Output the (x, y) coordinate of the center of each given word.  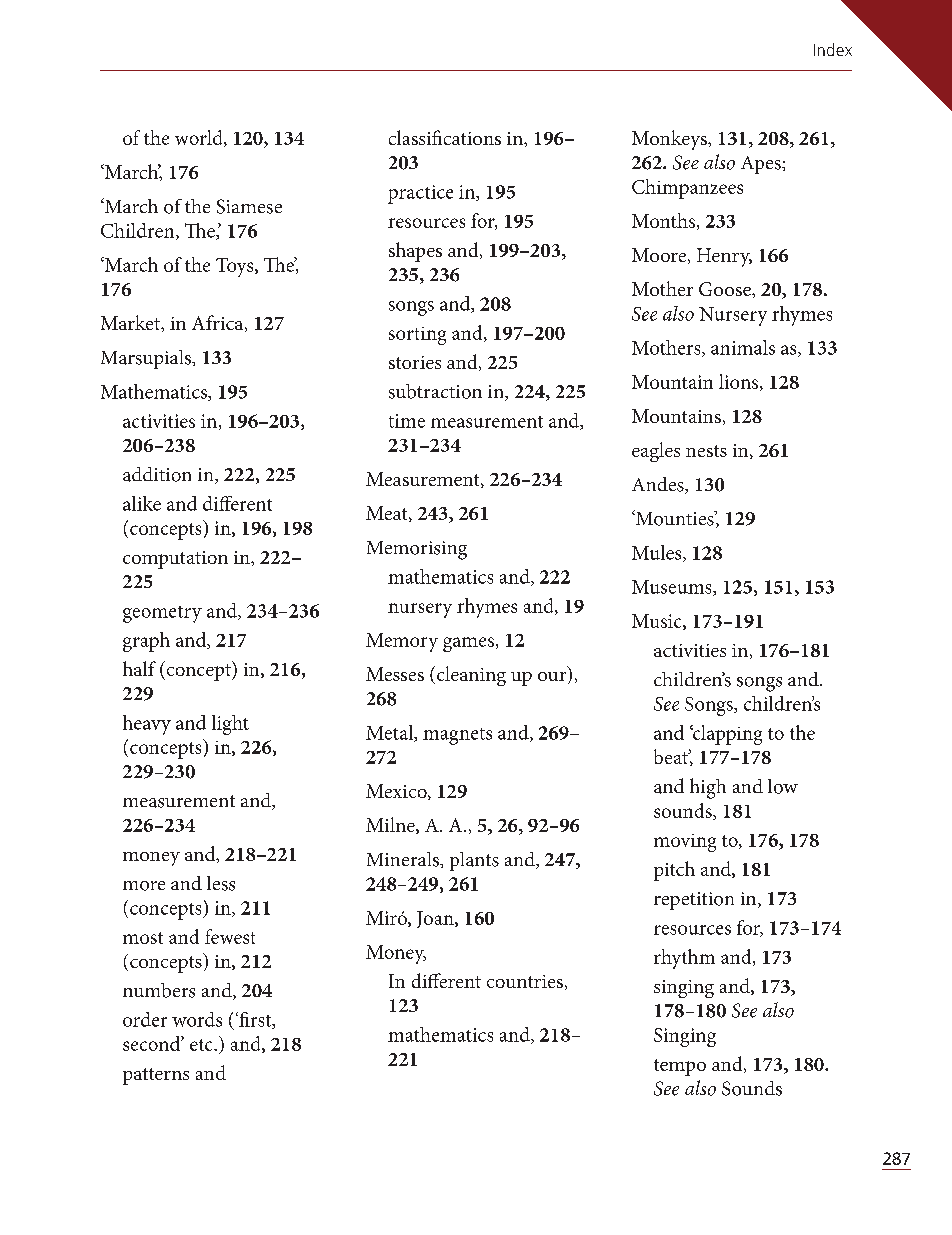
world (200, 138)
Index (833, 49)
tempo (680, 1067)
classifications (445, 137)
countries (525, 981)
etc (202, 1045)
